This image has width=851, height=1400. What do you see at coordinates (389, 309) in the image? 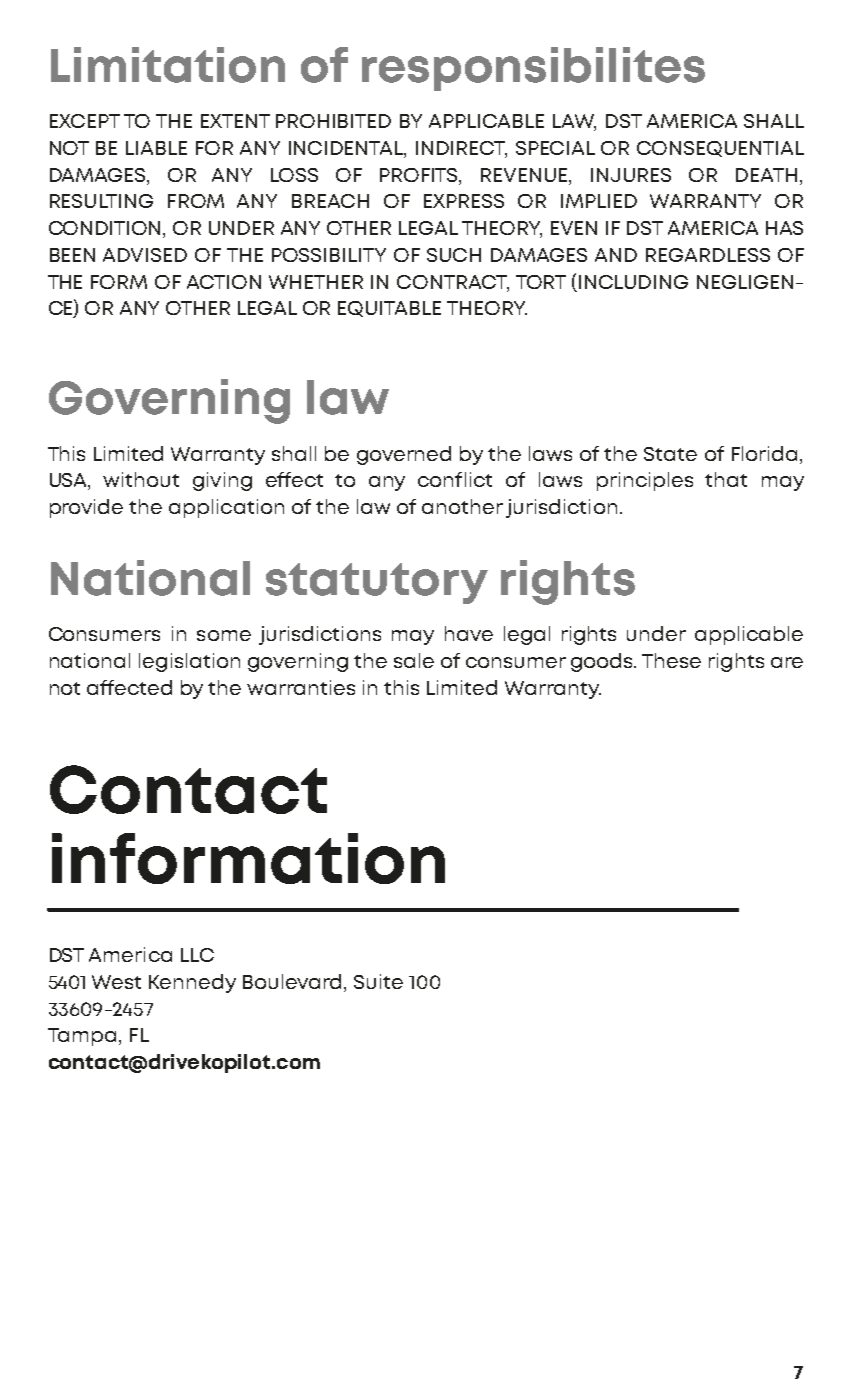
I see `EQUITABLE` at bounding box center [389, 309].
